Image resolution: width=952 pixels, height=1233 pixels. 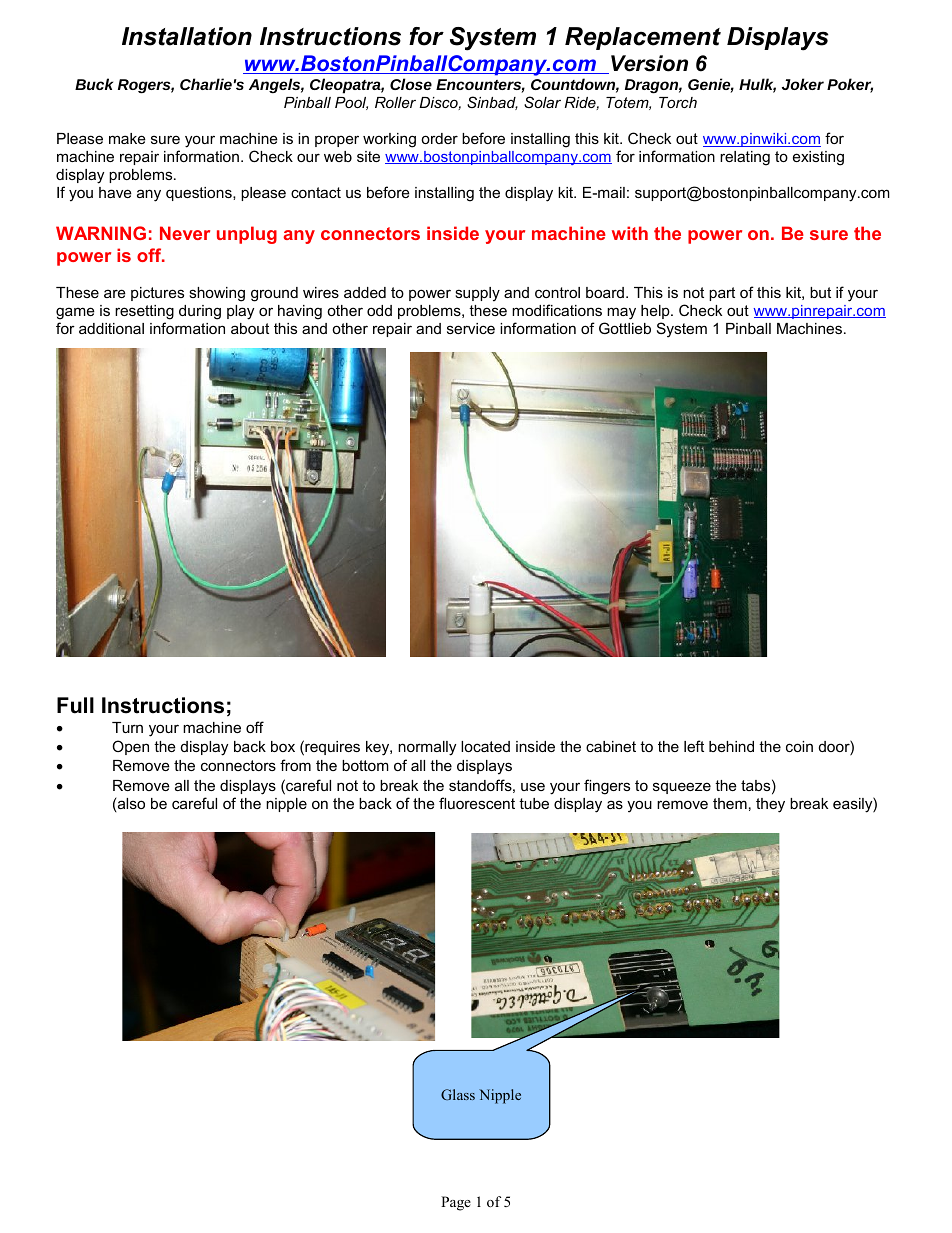 I want to click on Joker, so click(x=803, y=84).
